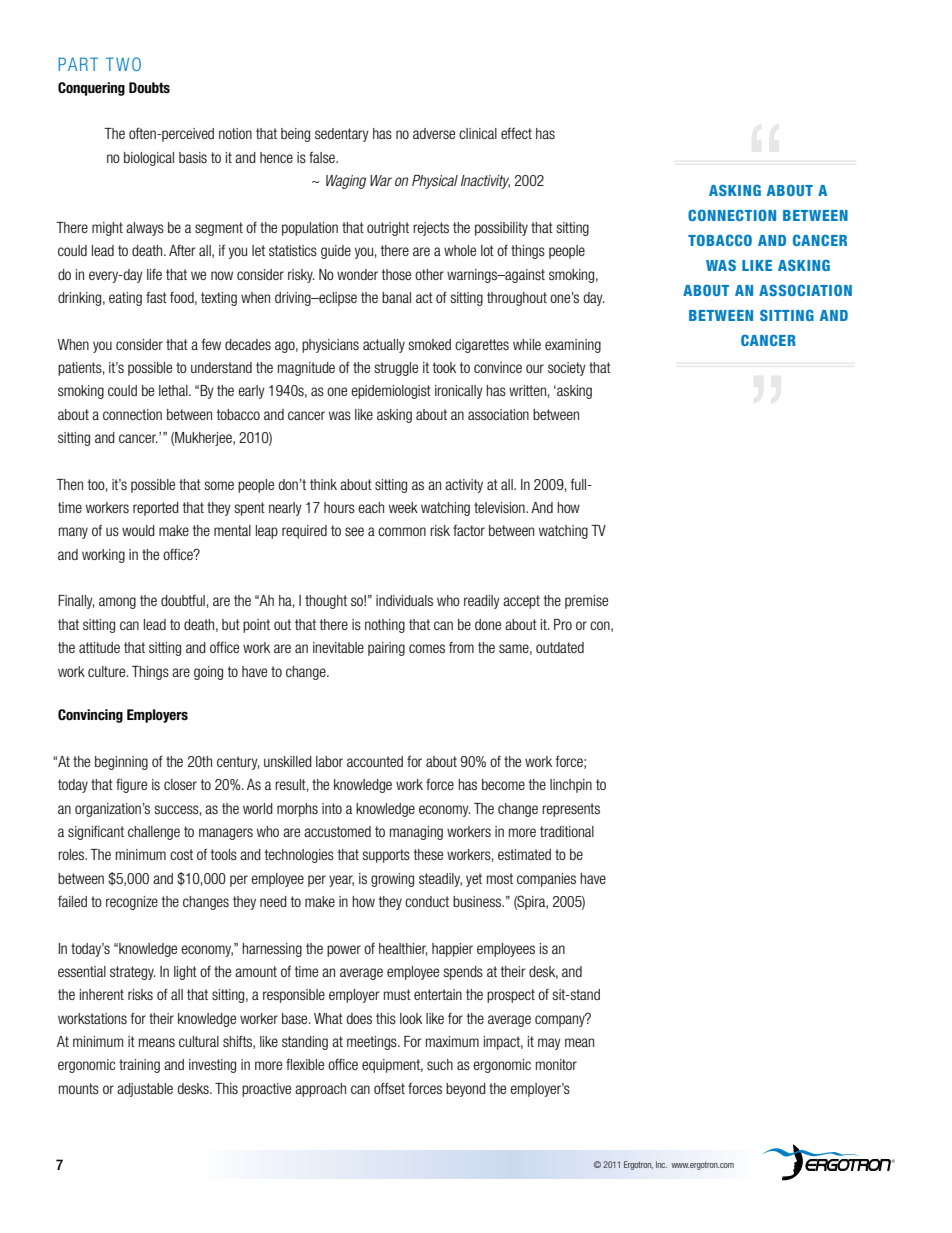  Describe the element at coordinates (516, 133) in the screenshot. I see `effect` at that location.
